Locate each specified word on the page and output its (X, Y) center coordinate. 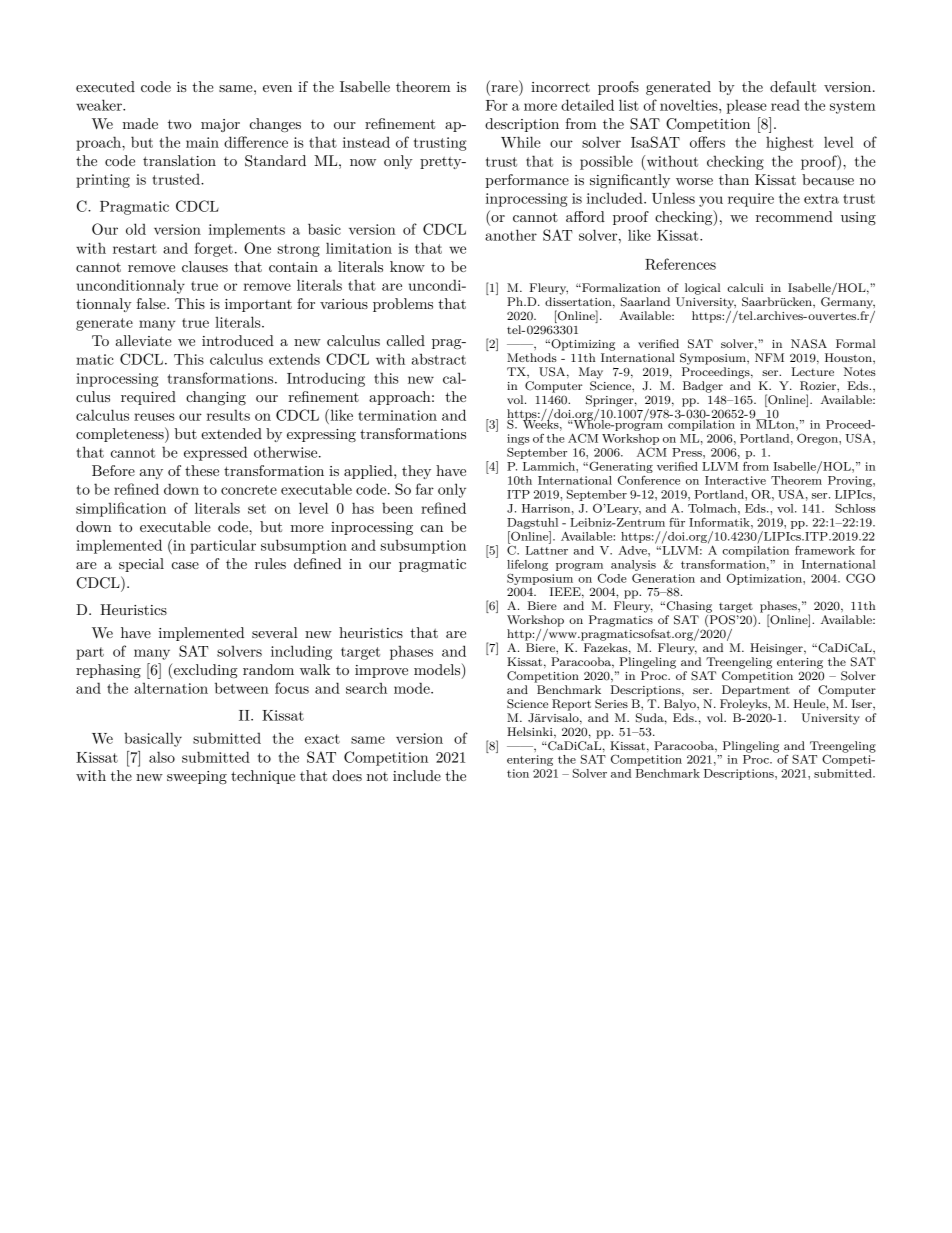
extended (231, 433)
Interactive (735, 480)
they (416, 472)
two (179, 124)
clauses (205, 266)
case (185, 565)
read (785, 105)
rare (504, 88)
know (407, 266)
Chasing (688, 607)
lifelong (527, 565)
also (162, 757)
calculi (745, 287)
